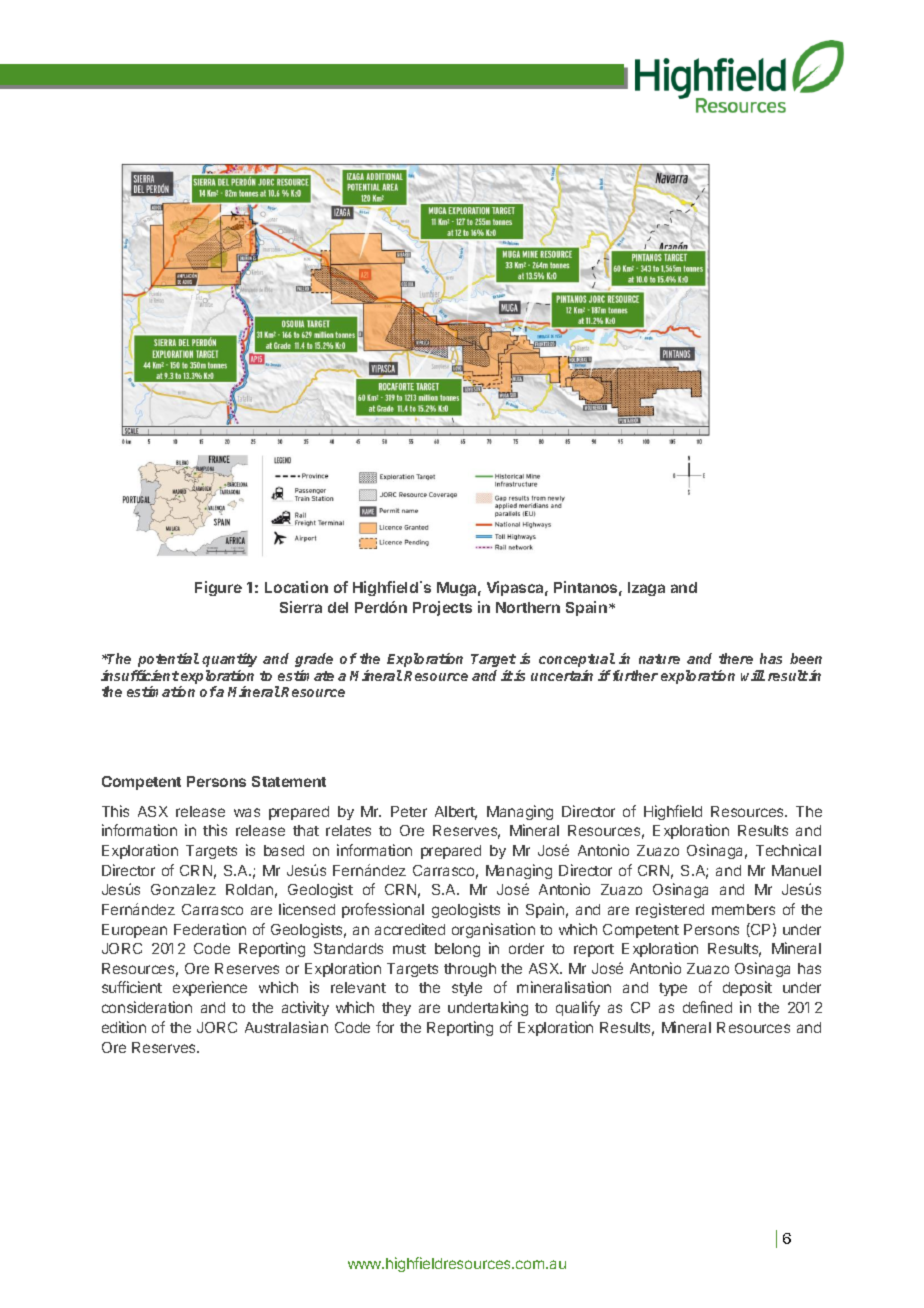 The image size is (924, 1308). Describe the element at coordinates (383, 910) in the screenshot. I see `professional` at that location.
